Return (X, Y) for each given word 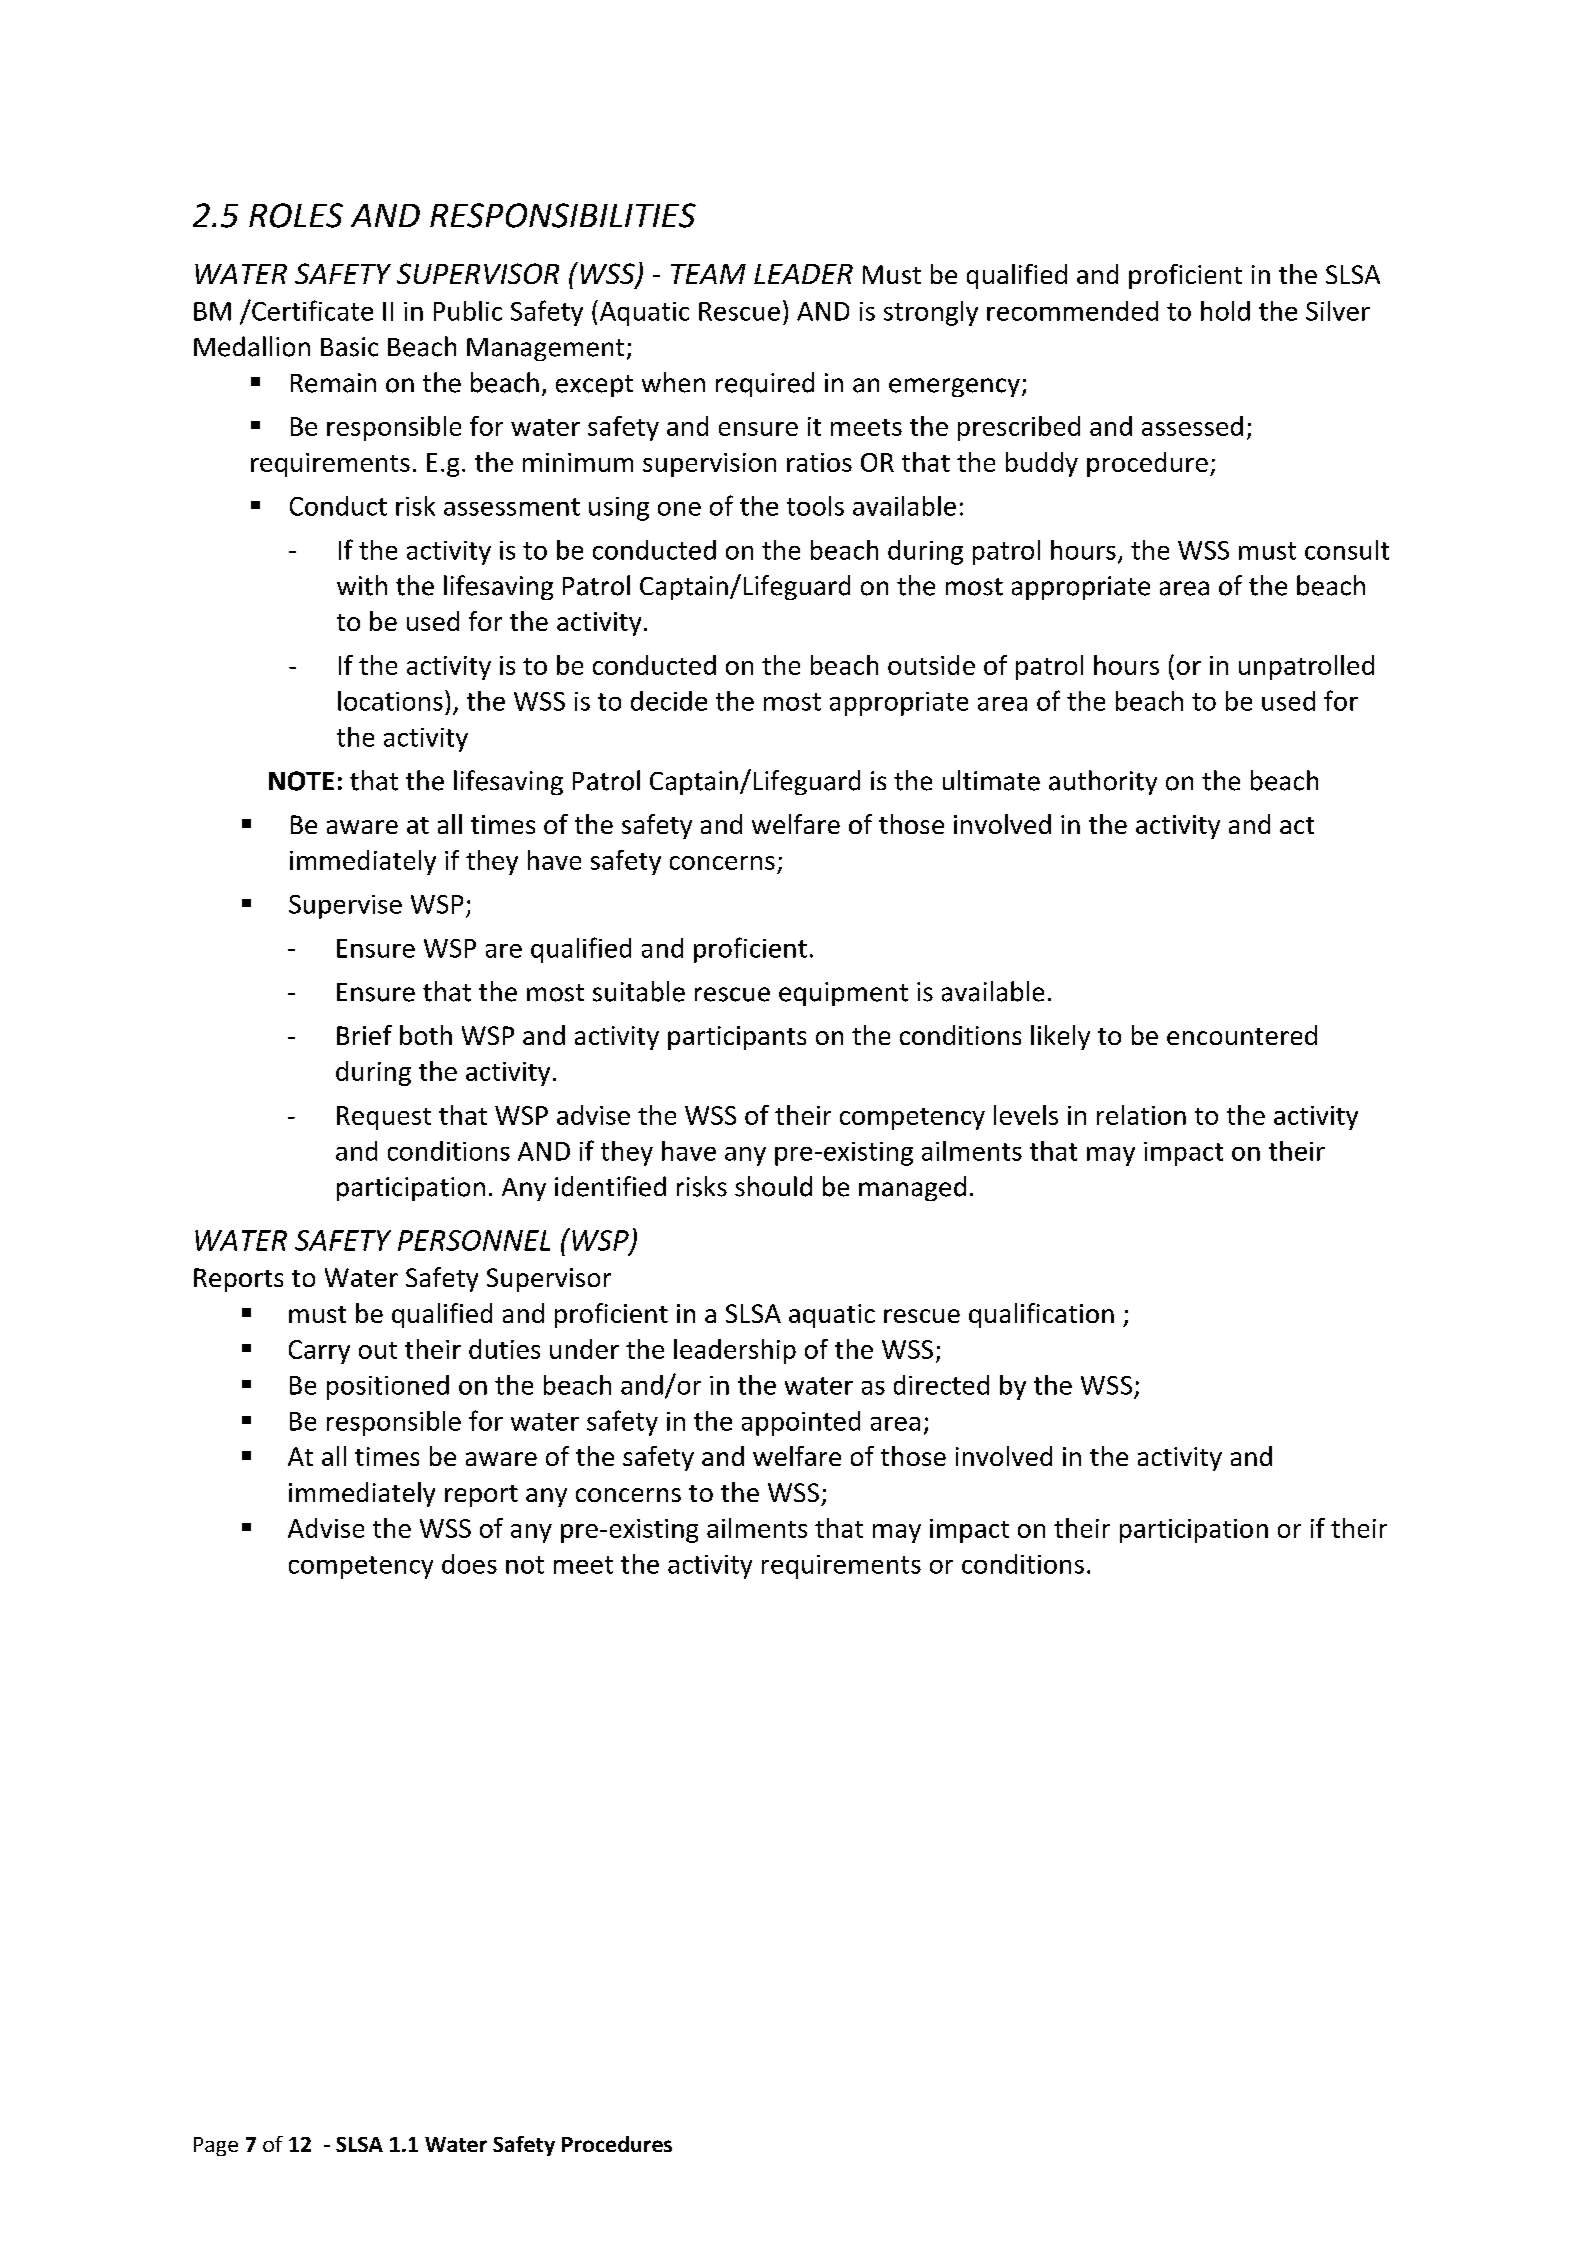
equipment (843, 994)
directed (941, 1385)
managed (912, 1188)
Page (216, 2146)
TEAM (708, 274)
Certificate (311, 310)
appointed (801, 1423)
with (362, 585)
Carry (319, 1352)
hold (1225, 311)
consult (1347, 550)
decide (669, 701)
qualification (1041, 1315)
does (469, 1564)
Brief (364, 1035)
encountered (1242, 1035)
